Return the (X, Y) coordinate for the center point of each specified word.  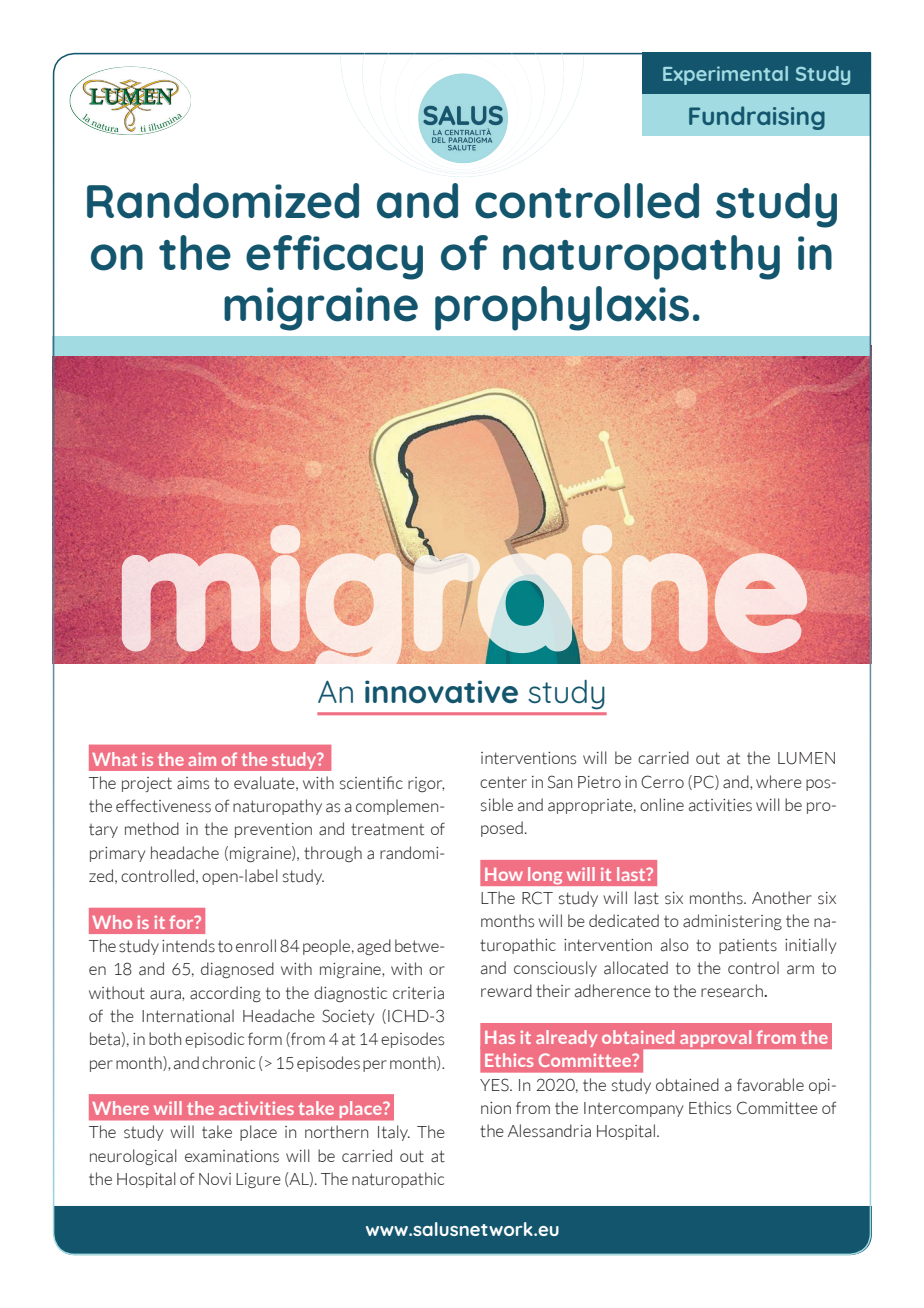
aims (193, 783)
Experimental (725, 75)
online (662, 804)
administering (732, 922)
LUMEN (806, 758)
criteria (418, 993)
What (114, 759)
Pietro (599, 782)
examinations (232, 1156)
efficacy (334, 257)
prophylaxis (562, 308)
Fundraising (757, 118)
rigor (426, 784)
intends (188, 946)
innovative (441, 692)
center (503, 782)
